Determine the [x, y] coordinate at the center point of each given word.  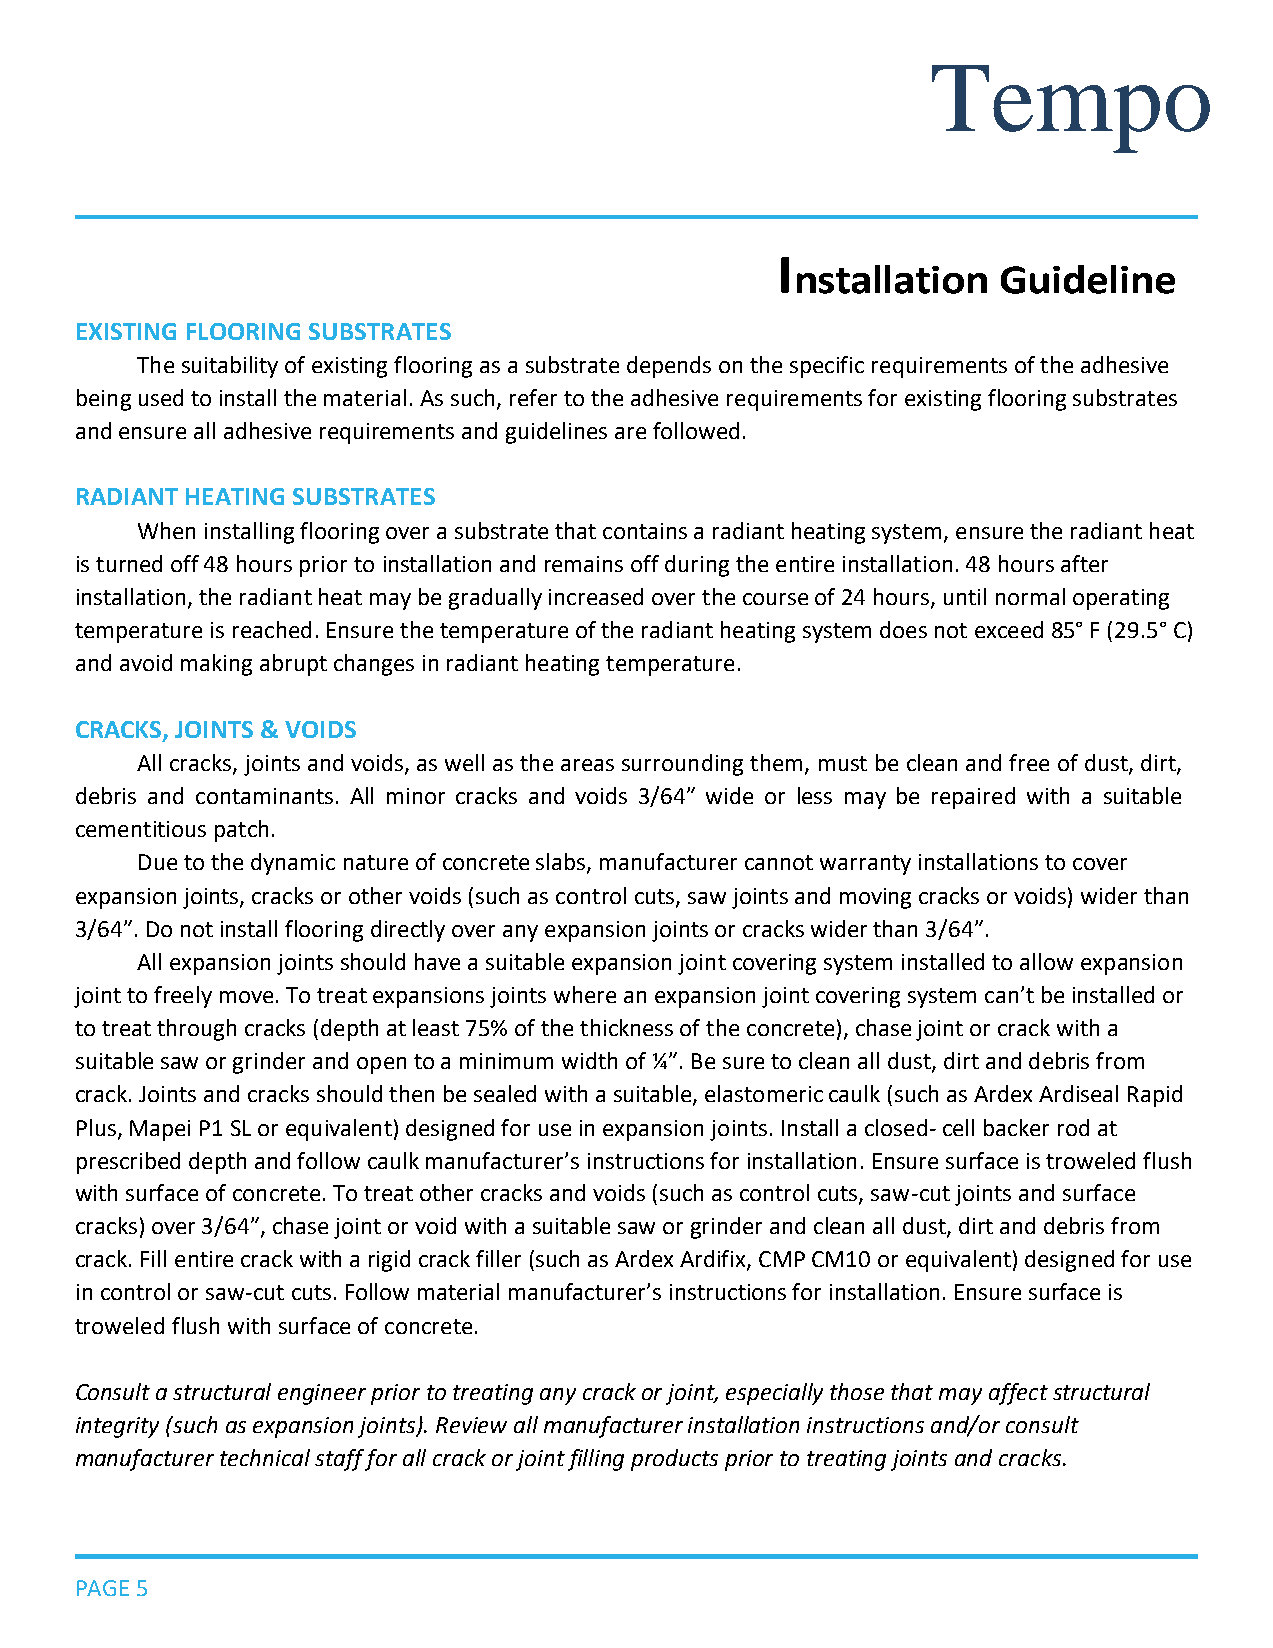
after [1084, 563]
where [585, 994]
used [161, 397]
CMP [782, 1259]
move [246, 997]
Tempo [1071, 109]
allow [1046, 961]
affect [1018, 1394]
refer [533, 397]
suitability [230, 367]
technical [265, 1457]
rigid [389, 1261]
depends [669, 367]
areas [587, 765]
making [216, 665]
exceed [1009, 629]
